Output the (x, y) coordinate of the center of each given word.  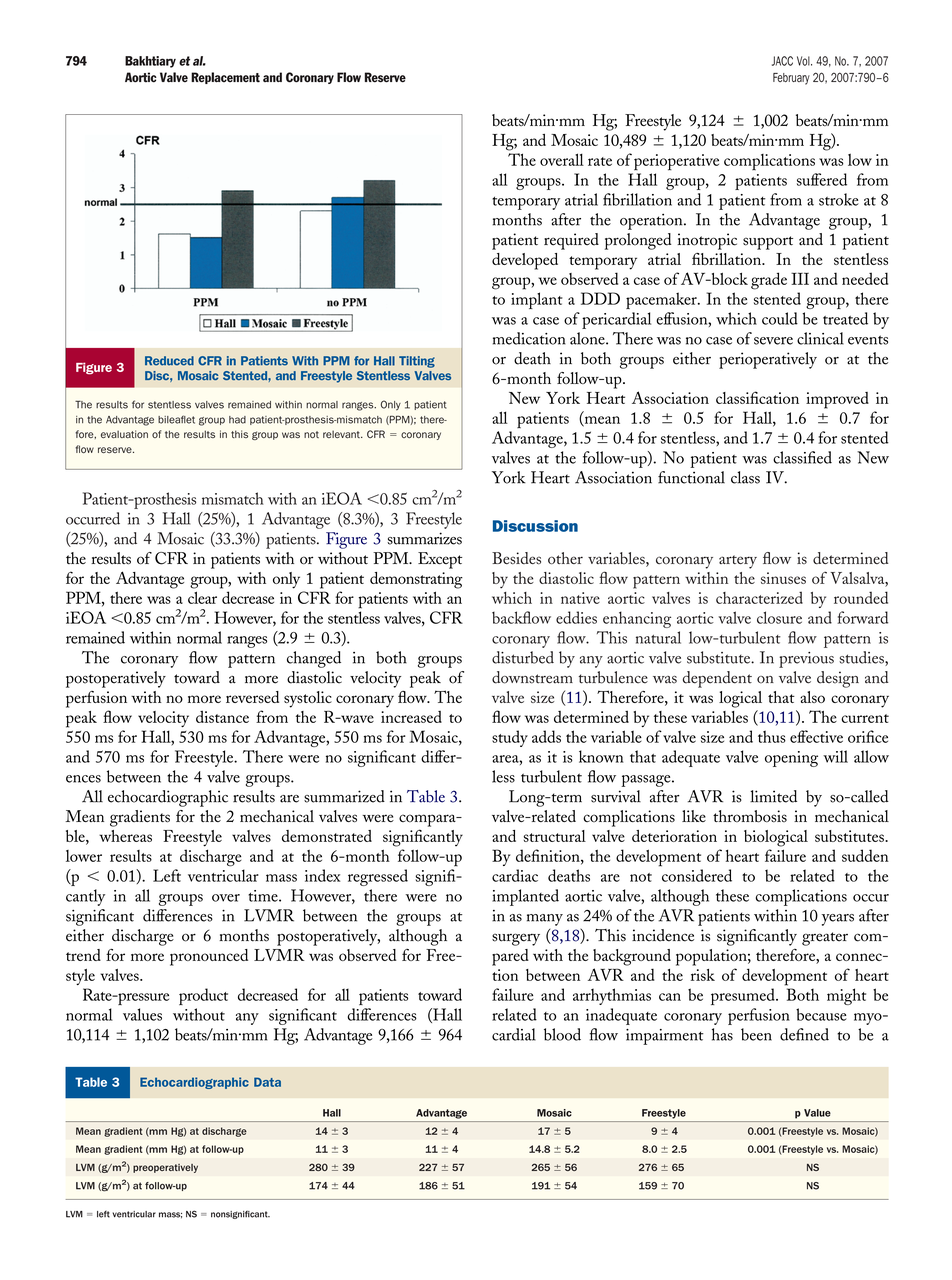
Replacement (225, 78)
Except (440, 560)
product (203, 996)
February (791, 79)
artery (738, 562)
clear (202, 597)
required (571, 241)
